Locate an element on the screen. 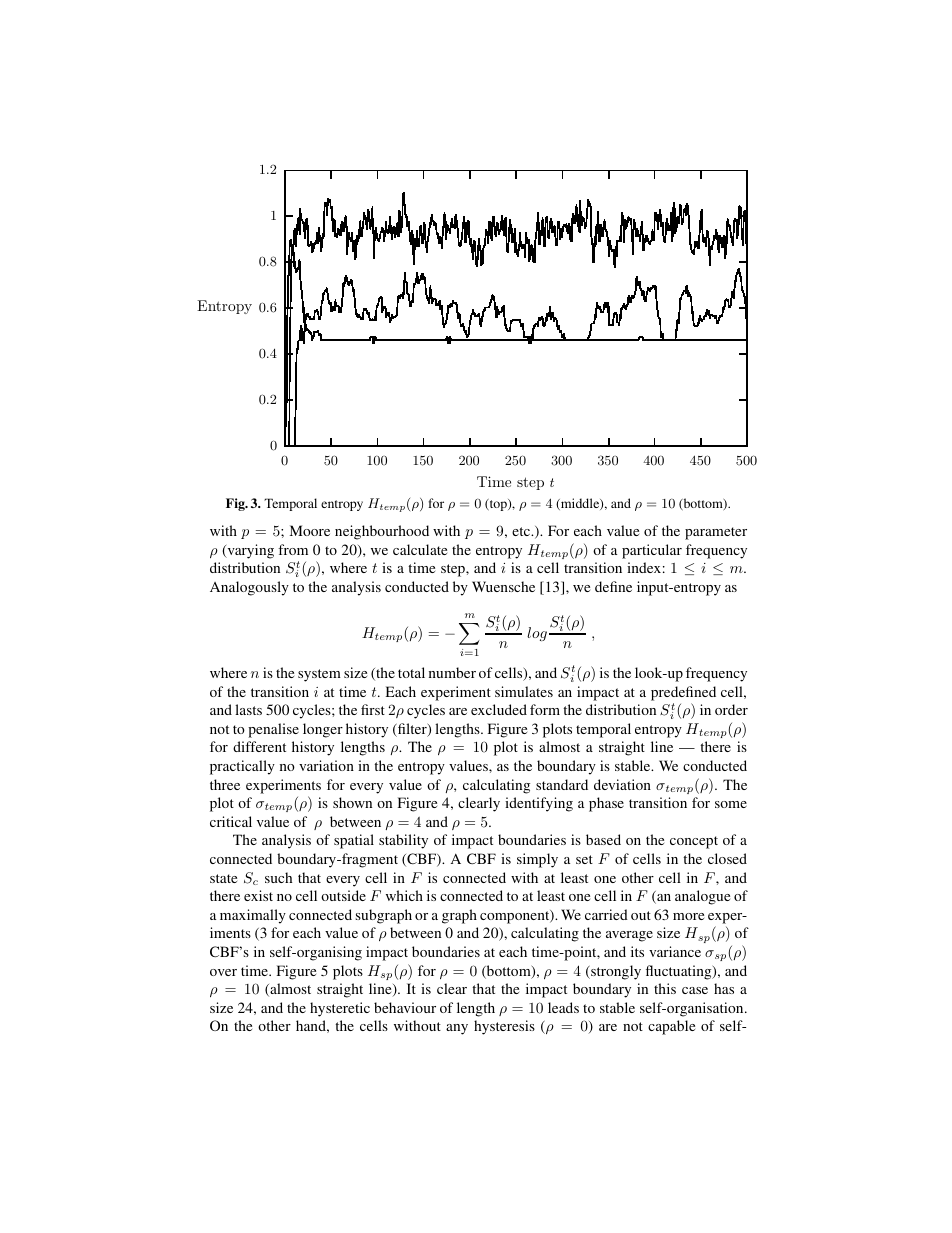 The image size is (952, 1233). over is located at coordinates (223, 972).
